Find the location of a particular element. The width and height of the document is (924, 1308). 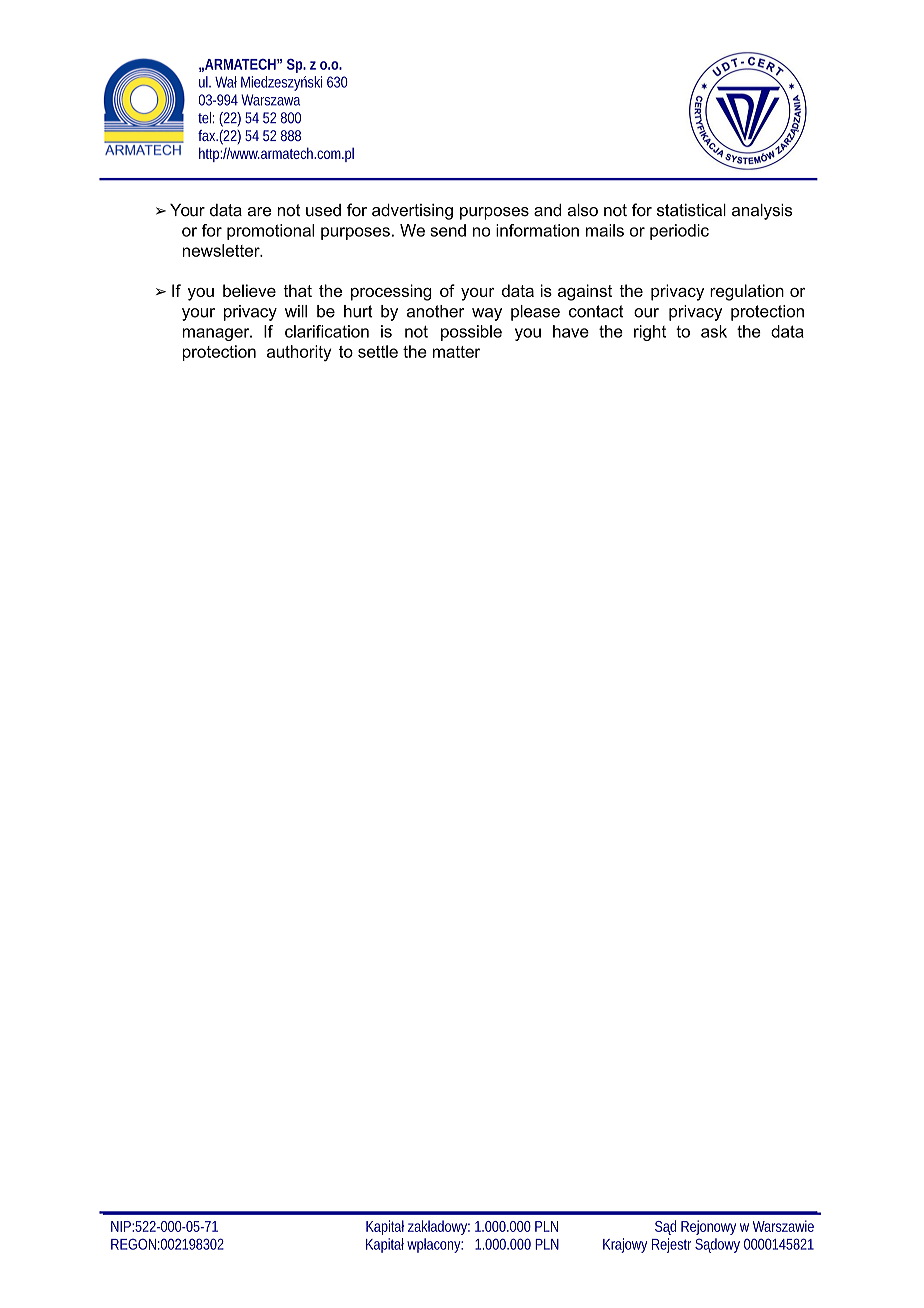

analysis is located at coordinates (762, 212).
